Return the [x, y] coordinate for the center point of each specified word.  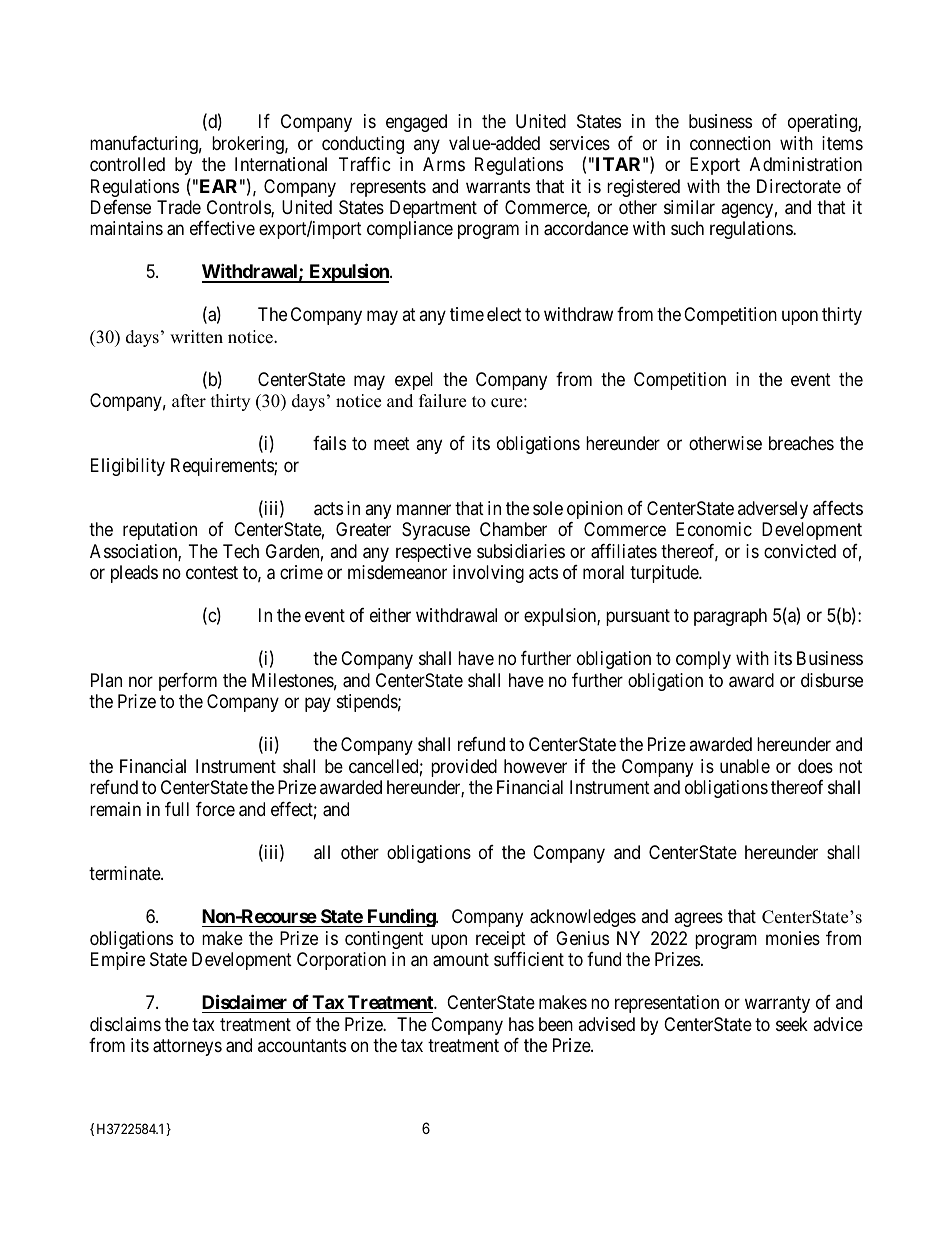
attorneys [187, 1047]
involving [488, 574]
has [521, 1024]
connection [730, 143]
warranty [777, 1004]
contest [212, 572]
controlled [127, 164]
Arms [444, 164]
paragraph [730, 617]
